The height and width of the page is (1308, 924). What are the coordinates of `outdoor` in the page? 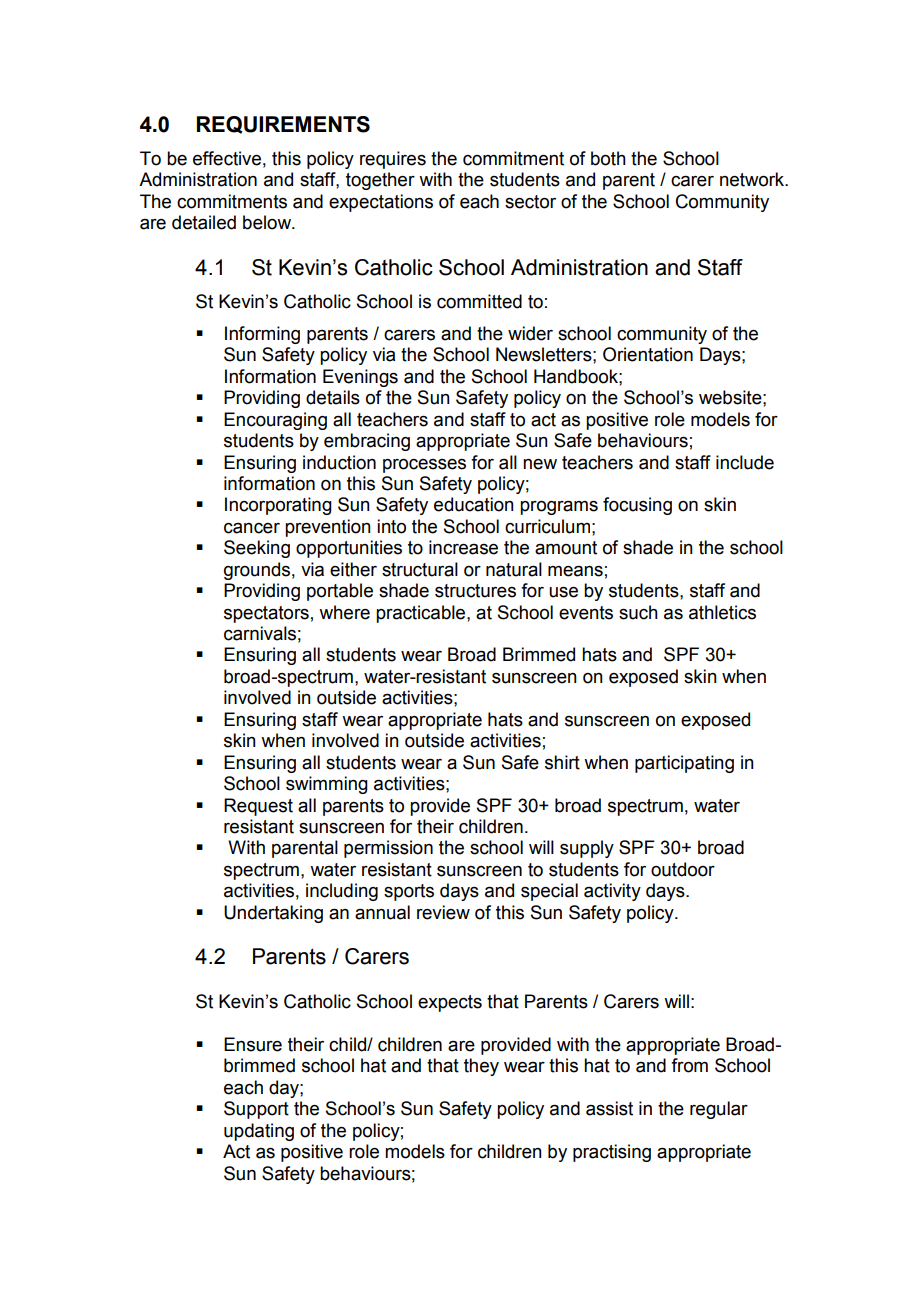 It's located at (683, 869).
